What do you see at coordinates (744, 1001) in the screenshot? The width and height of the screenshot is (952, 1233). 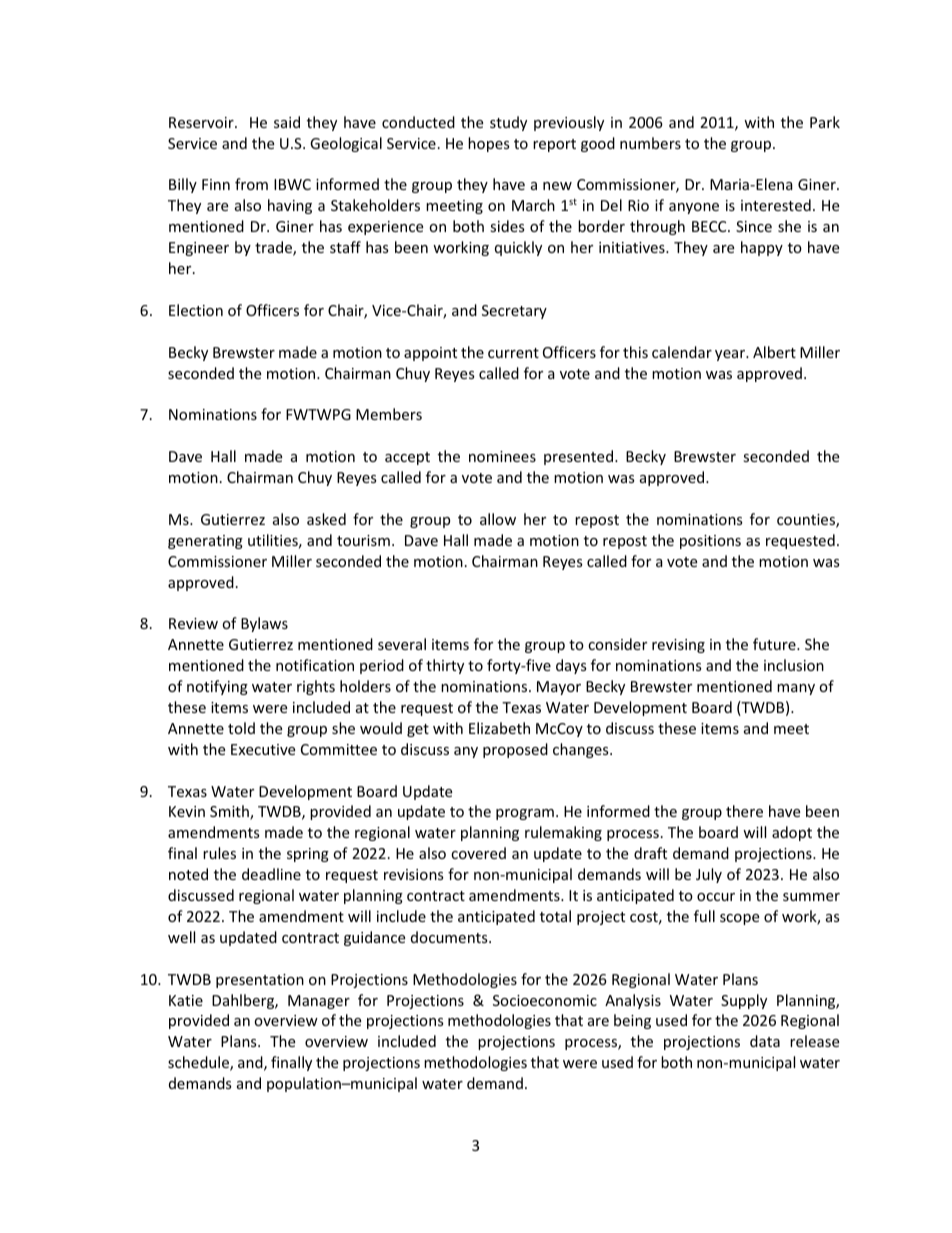 I see `Supply` at bounding box center [744, 1001].
